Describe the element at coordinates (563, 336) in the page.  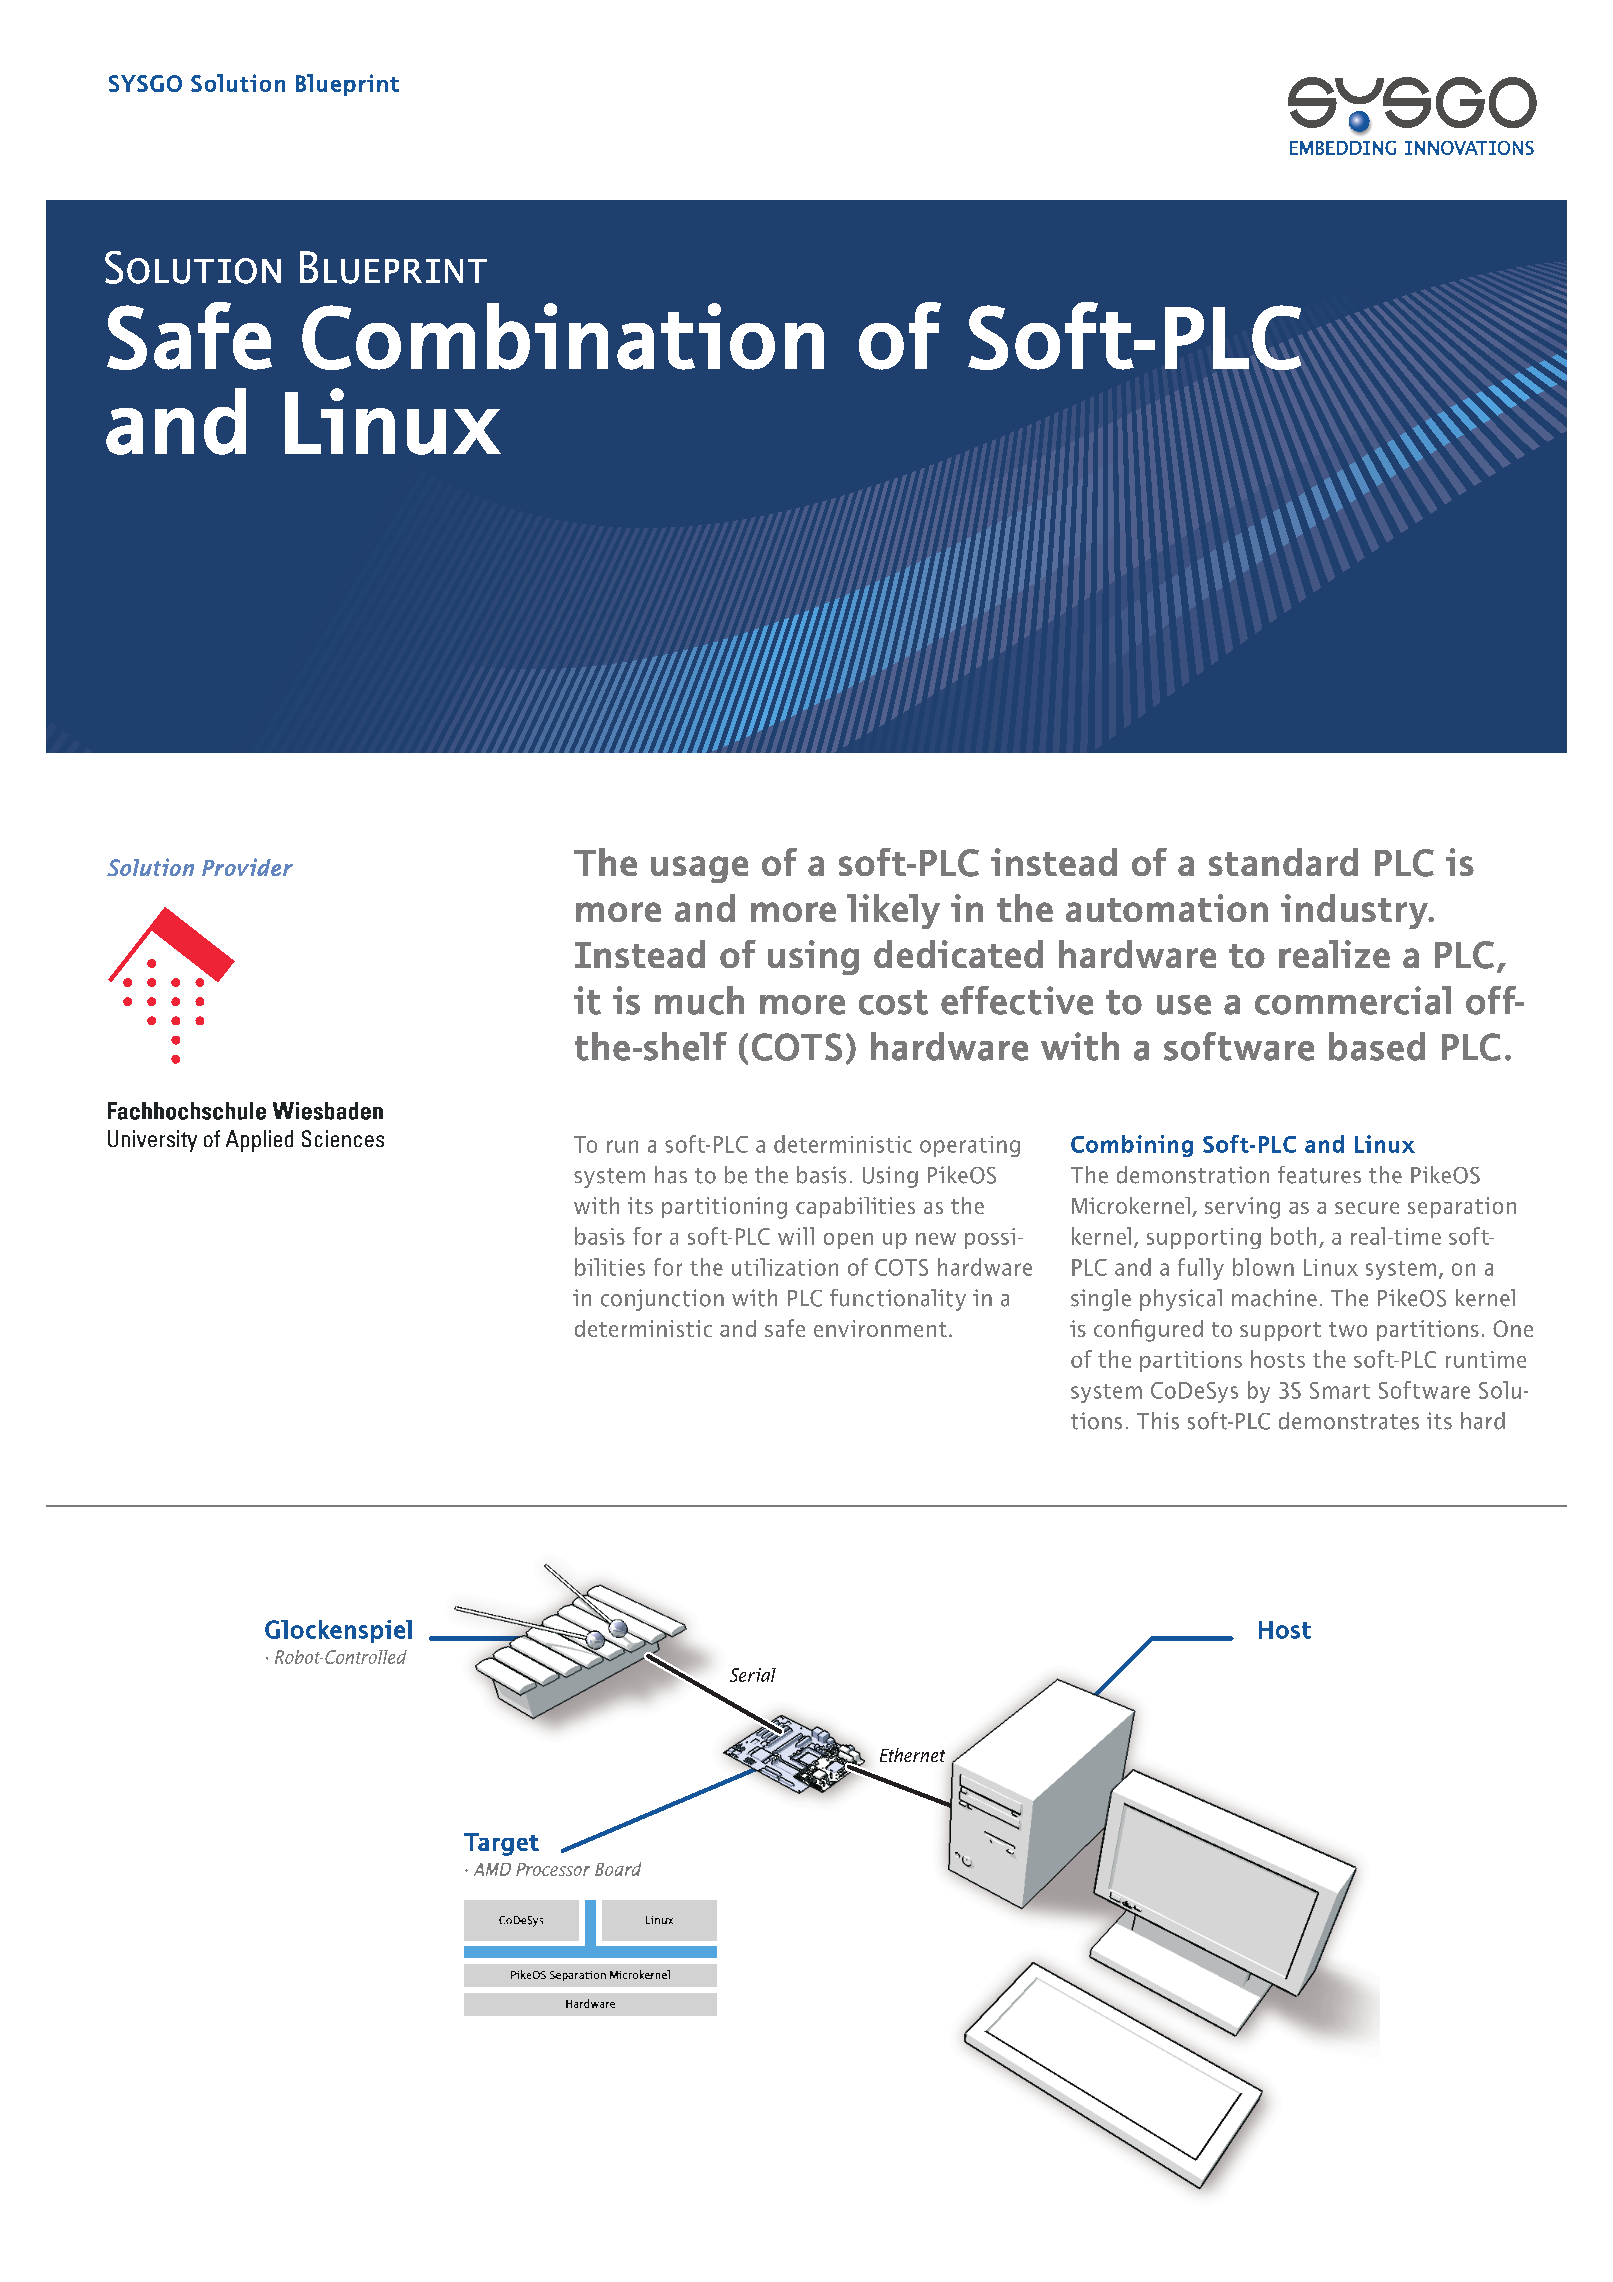
I see `Combination` at that location.
